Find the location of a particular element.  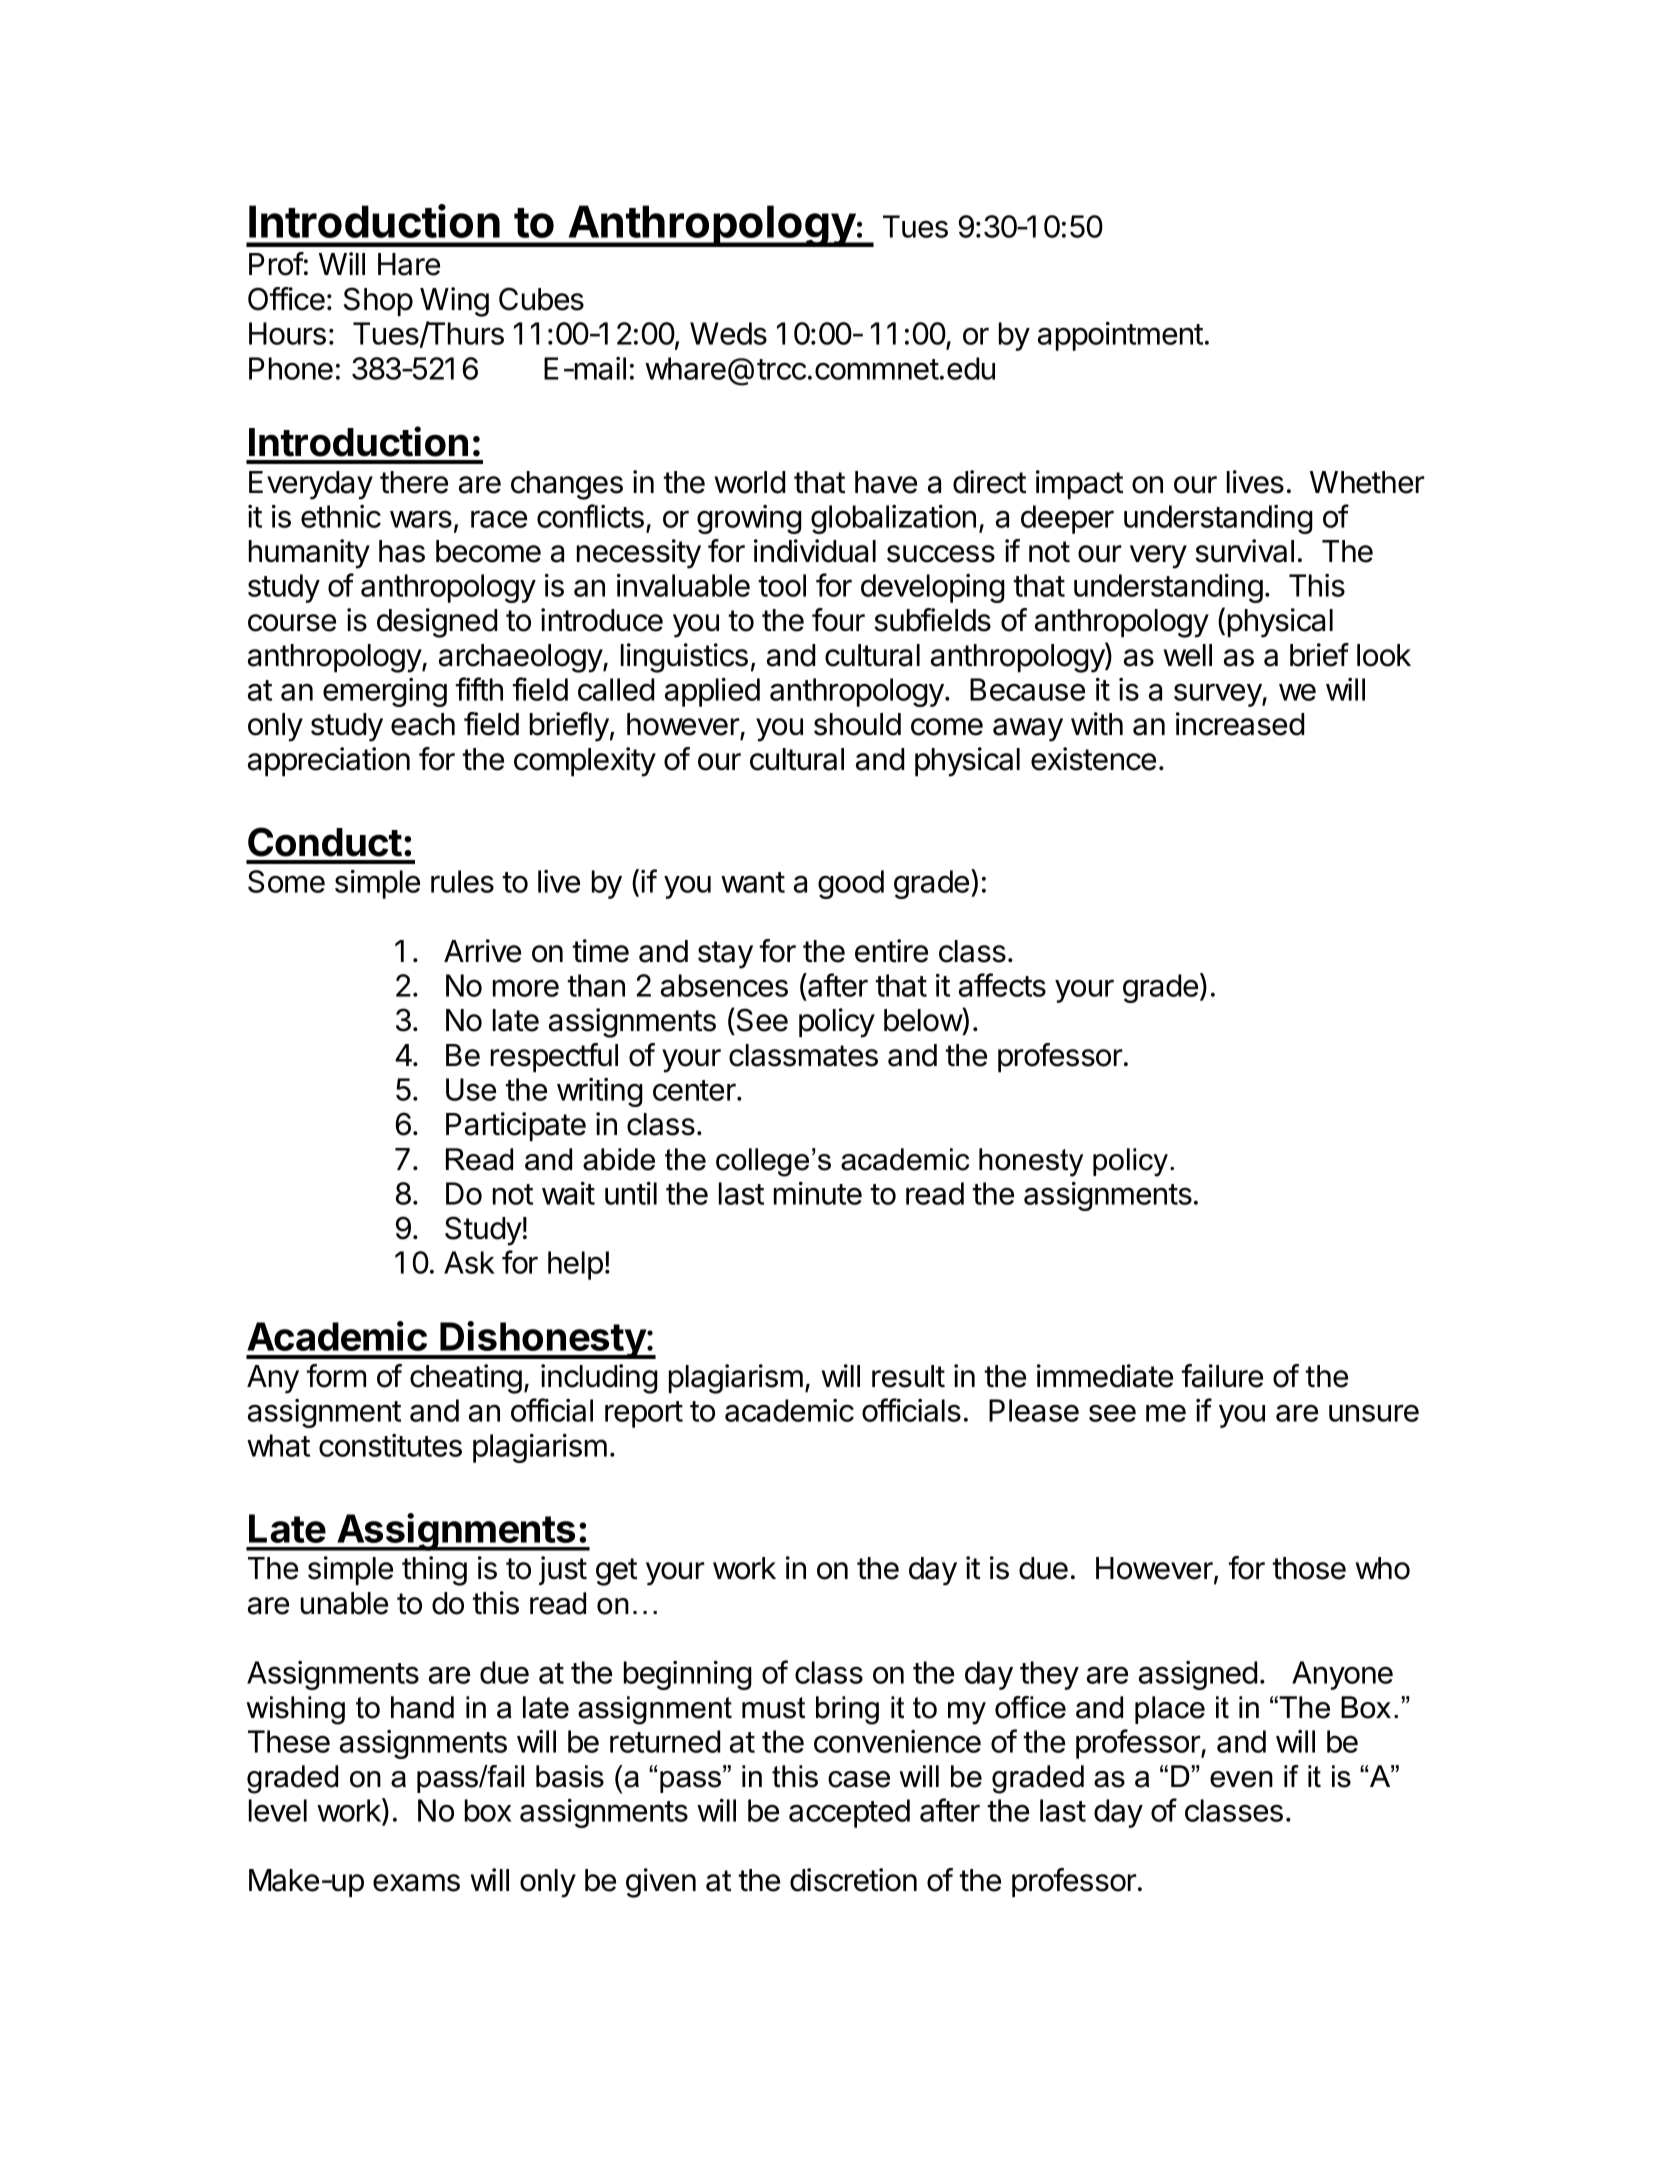

increased is located at coordinates (1240, 724).
